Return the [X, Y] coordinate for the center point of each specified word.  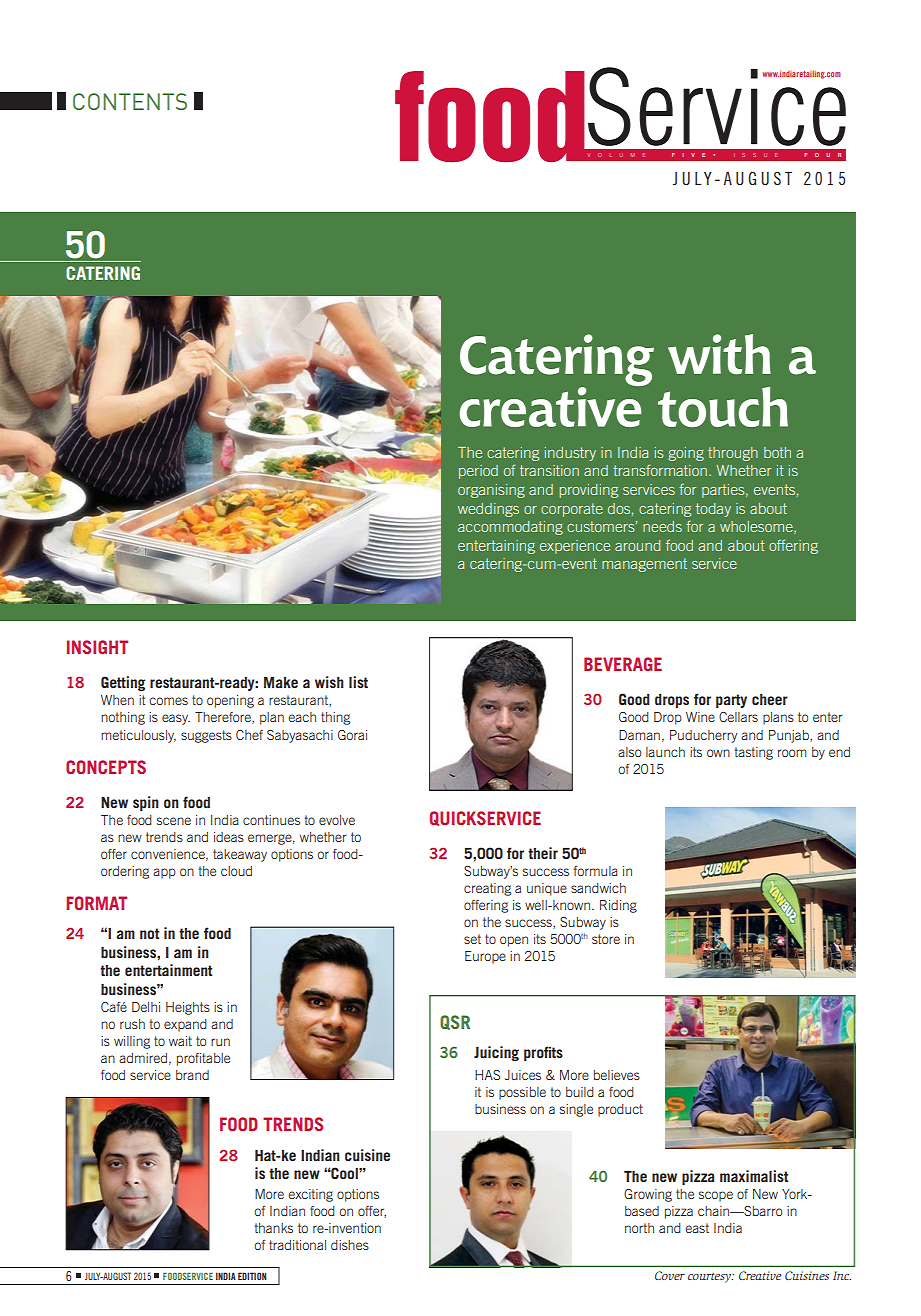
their [543, 853]
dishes [350, 1245]
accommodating [510, 528]
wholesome [757, 527]
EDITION [252, 1276]
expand [185, 1025]
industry [570, 454]
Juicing [496, 1053]
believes [617, 1075]
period [478, 472]
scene [174, 821]
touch [723, 406]
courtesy [710, 1278]
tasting [753, 753]
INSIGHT [97, 647]
